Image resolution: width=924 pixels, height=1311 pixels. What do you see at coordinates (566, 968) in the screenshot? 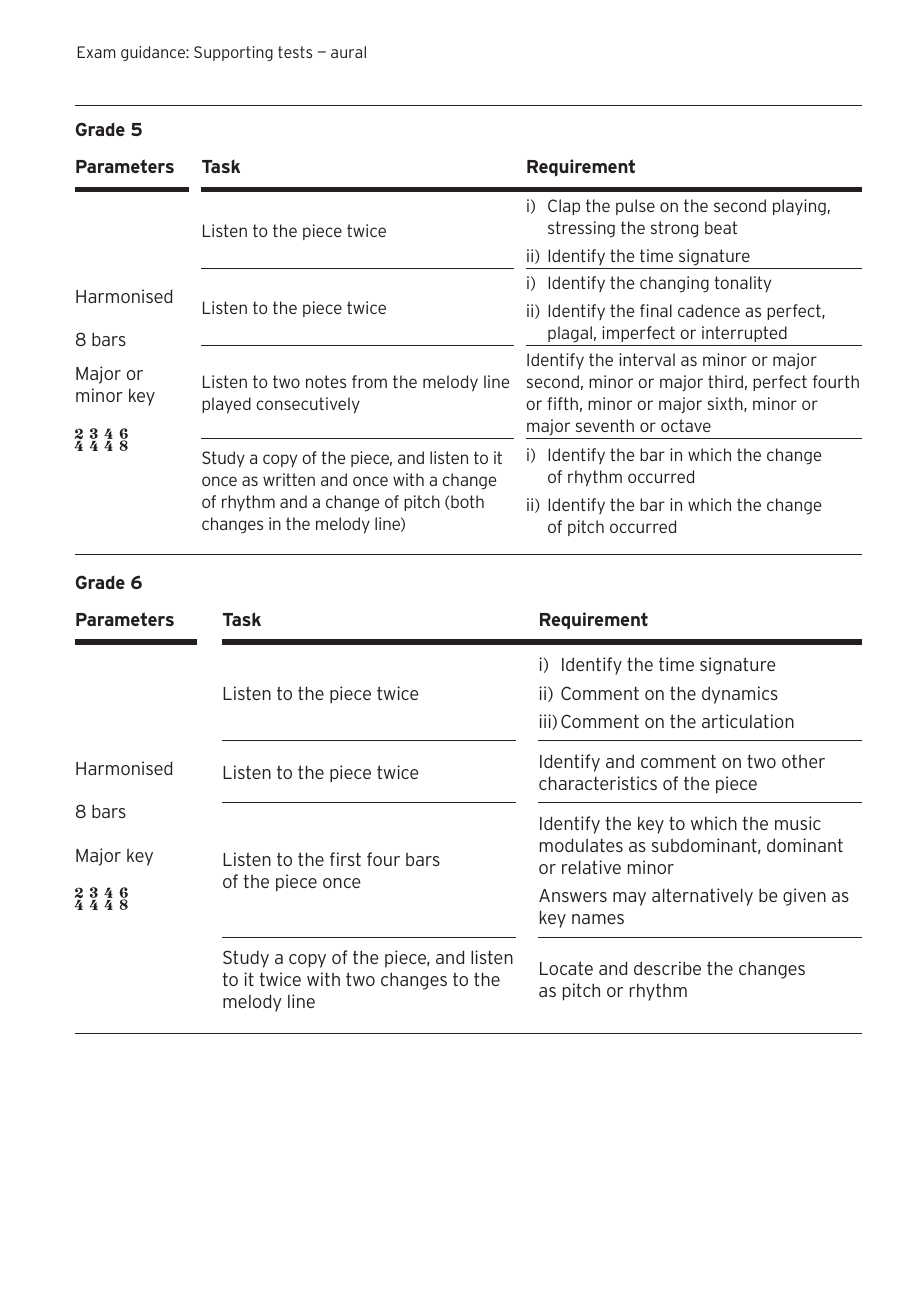
I see `Locate` at bounding box center [566, 968].
